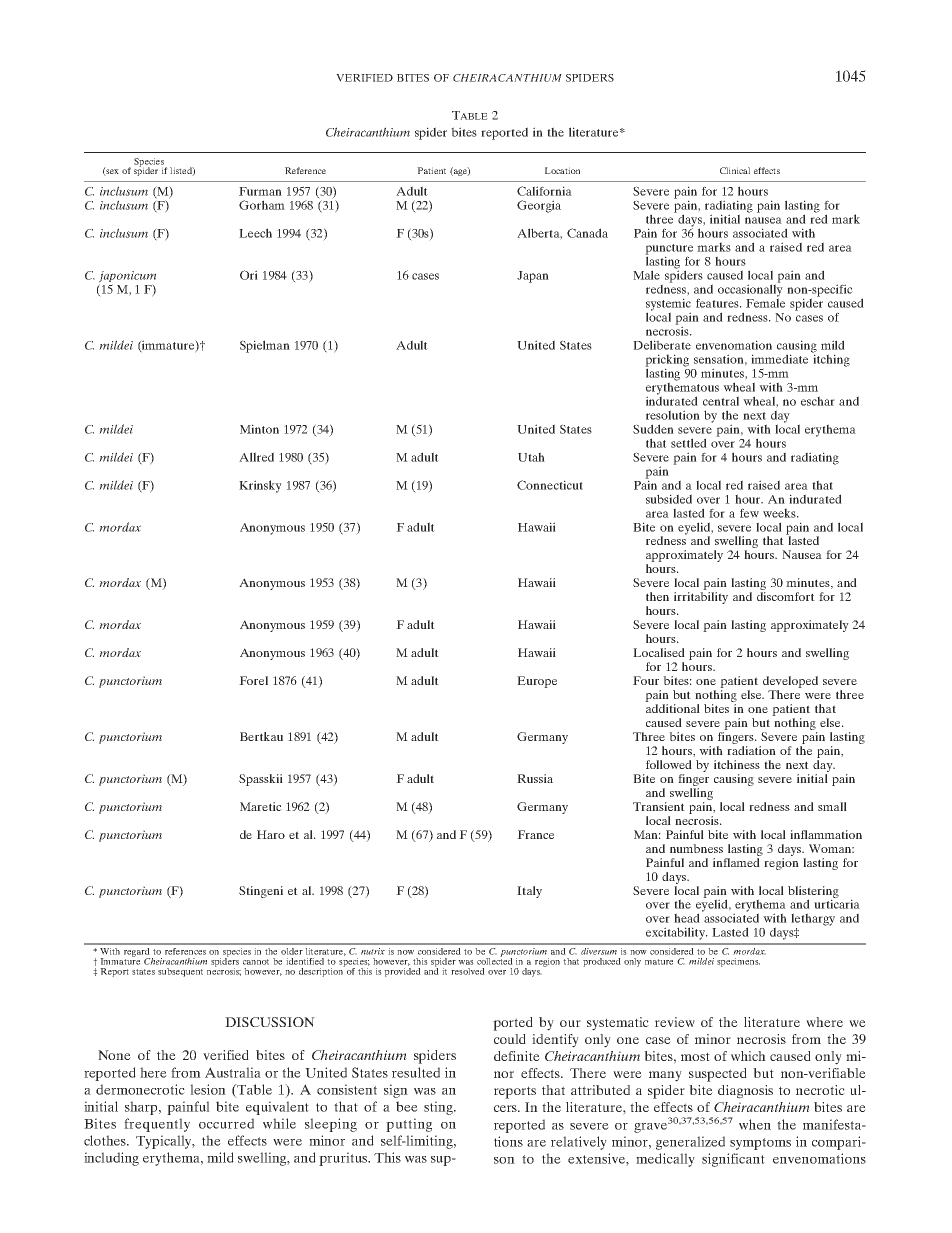 This screenshot has height=1233, width=952. What do you see at coordinates (180, 972) in the screenshot?
I see `subsequent` at bounding box center [180, 972].
